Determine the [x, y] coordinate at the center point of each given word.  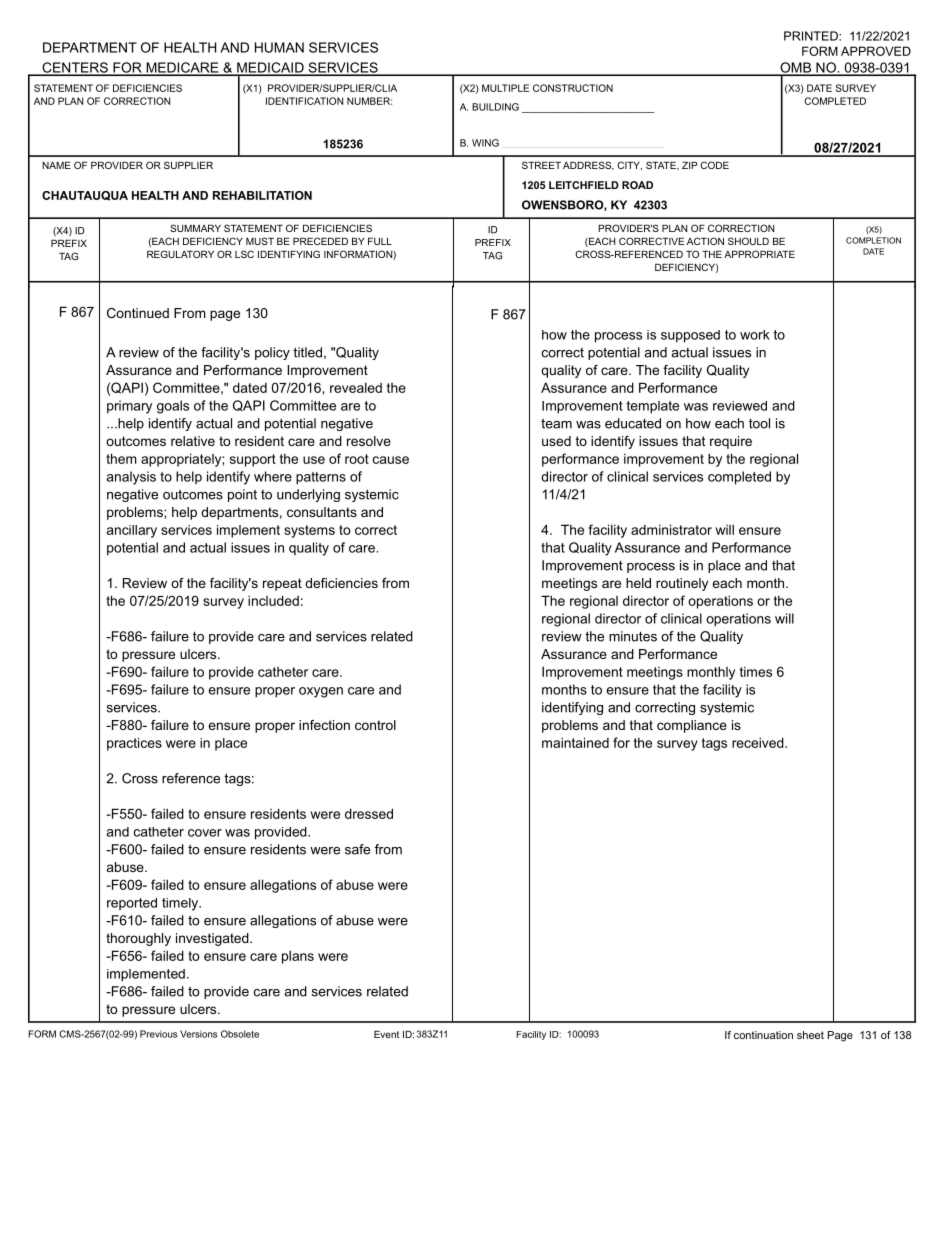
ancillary [132, 531]
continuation [763, 1035]
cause [391, 460]
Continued [138, 313]
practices [134, 744]
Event [386, 1034]
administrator [671, 529]
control [375, 725]
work [755, 335]
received [759, 742]
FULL [380, 241]
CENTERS [75, 68]
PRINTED [812, 36]
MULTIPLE [505, 88]
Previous [158, 1034]
